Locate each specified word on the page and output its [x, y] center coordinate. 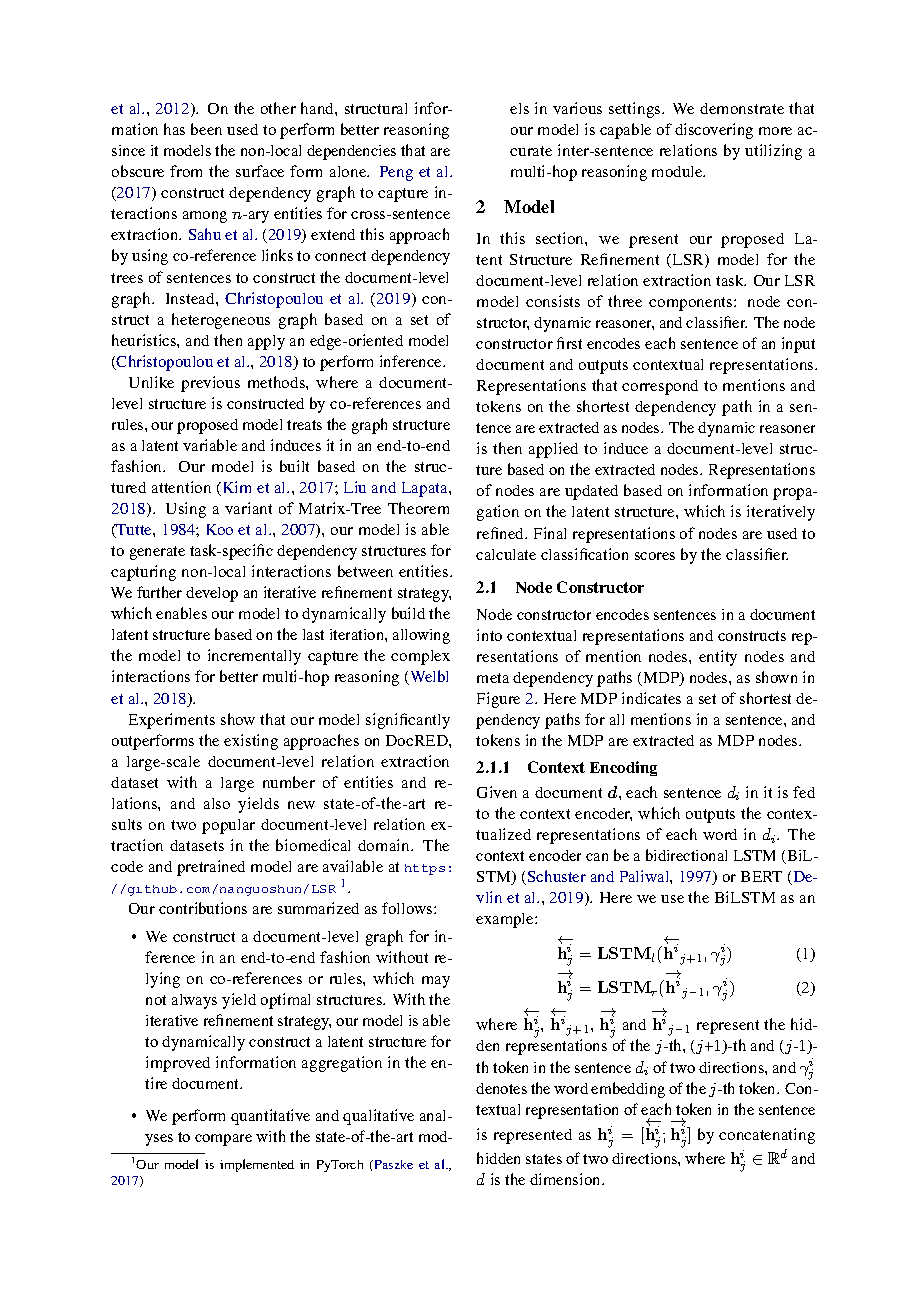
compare [223, 1140]
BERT [761, 876]
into [489, 635]
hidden [498, 1158]
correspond [660, 387]
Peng [396, 173]
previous [210, 384]
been [206, 129]
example [506, 920]
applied [553, 450]
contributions [203, 908]
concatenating [767, 1136]
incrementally [254, 657]
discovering [714, 131]
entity [718, 658]
